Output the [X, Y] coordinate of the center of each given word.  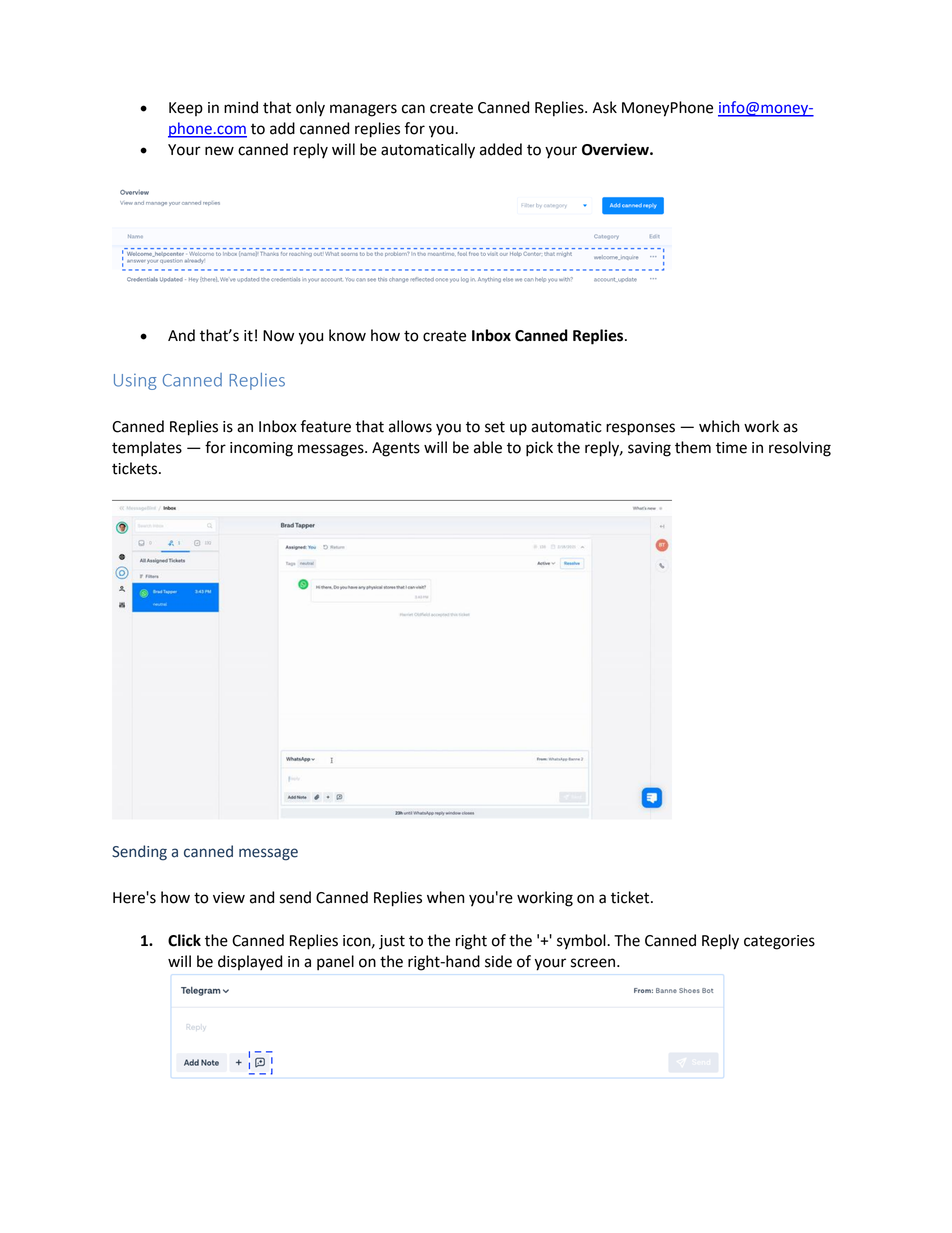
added [501, 149]
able [488, 447]
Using [135, 382]
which [719, 426]
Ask [605, 107]
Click [184, 940]
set [495, 427]
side [498, 961]
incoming [261, 449]
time [731, 448]
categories [779, 942]
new [219, 151]
